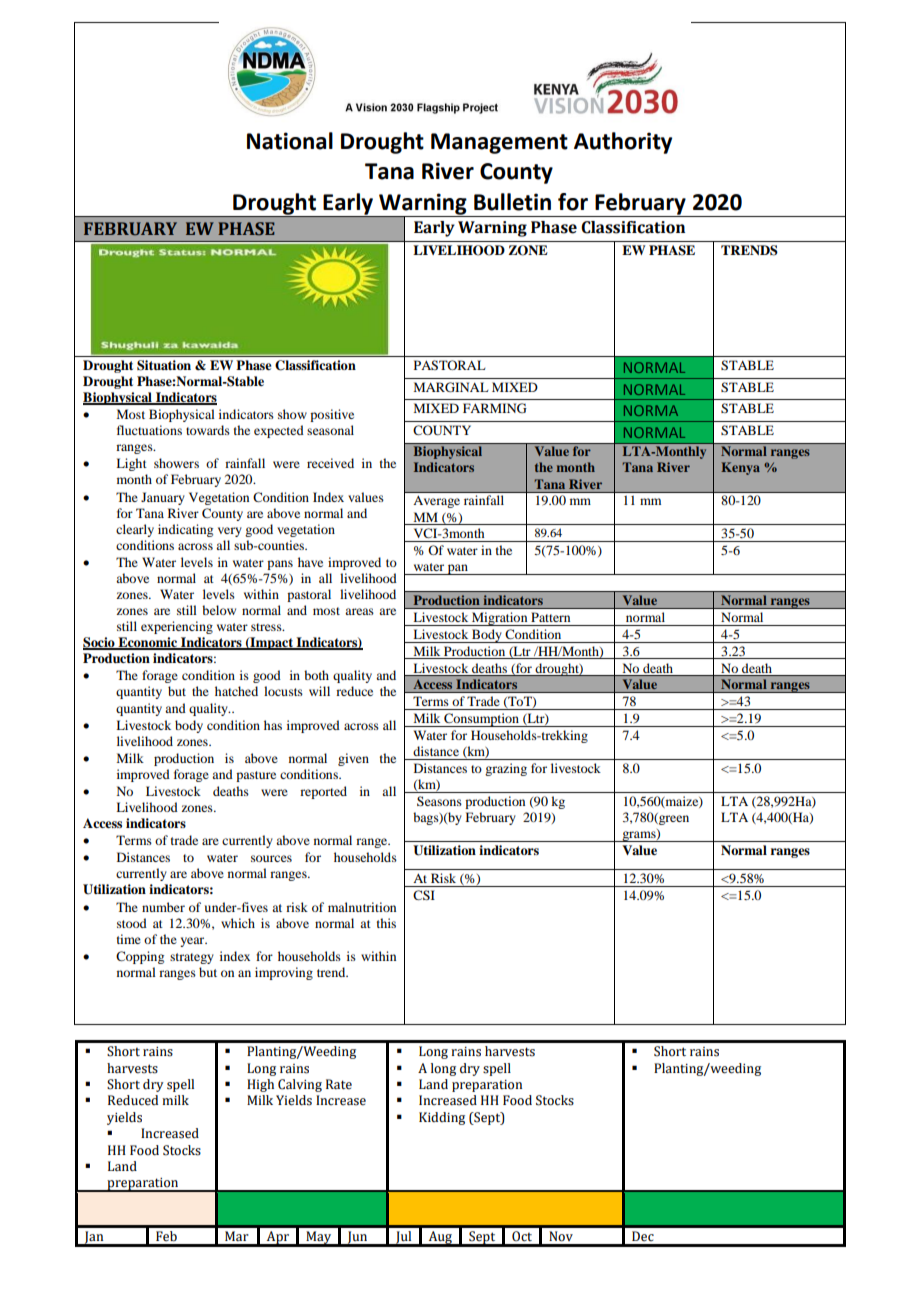 Image resolution: width=924 pixels, height=1308 pixels. Describe the element at coordinates (740, 468) in the document. I see `Kenya` at that location.
